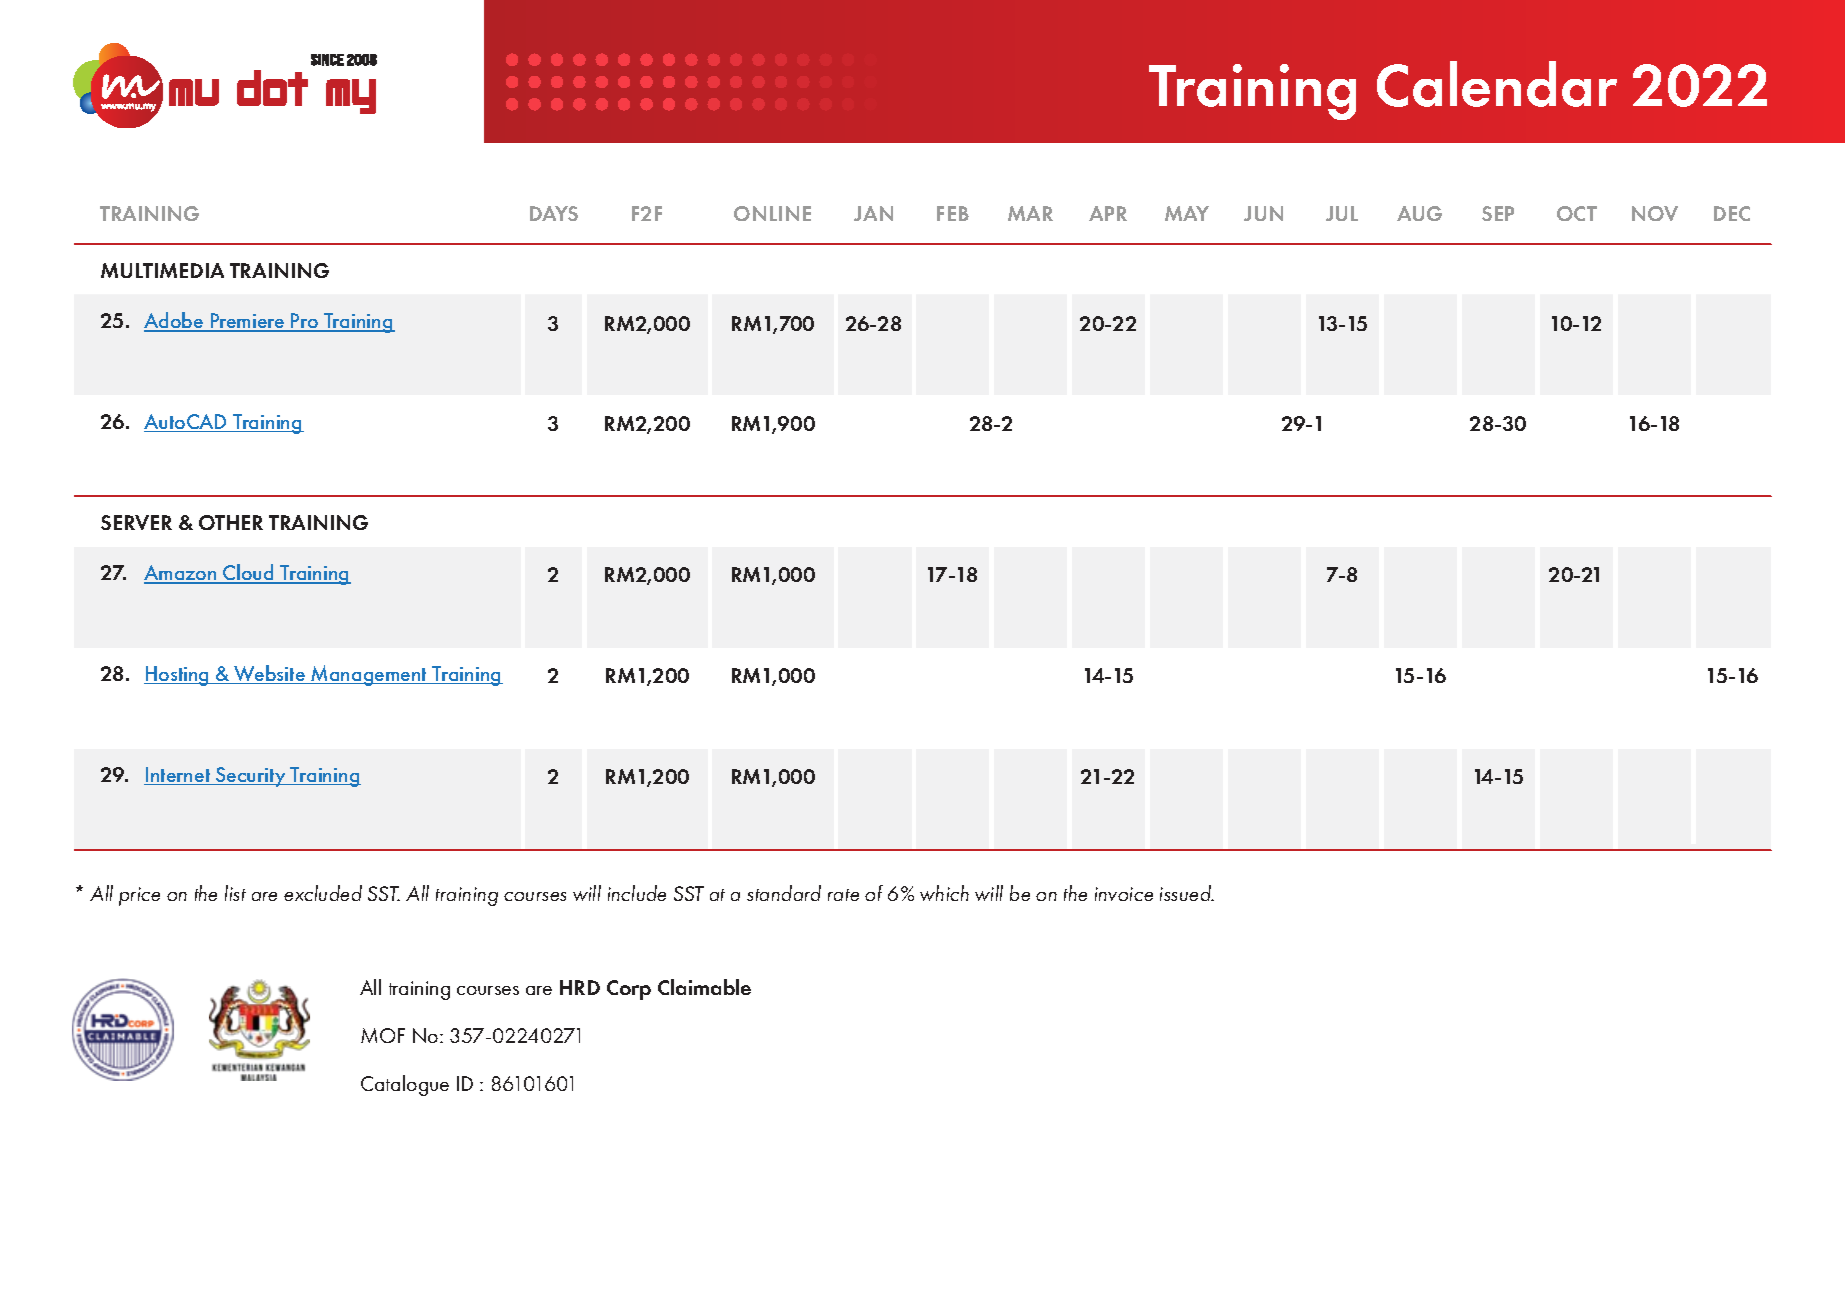  What do you see at coordinates (405, 1085) in the page?
I see `Catalogue` at bounding box center [405, 1085].
